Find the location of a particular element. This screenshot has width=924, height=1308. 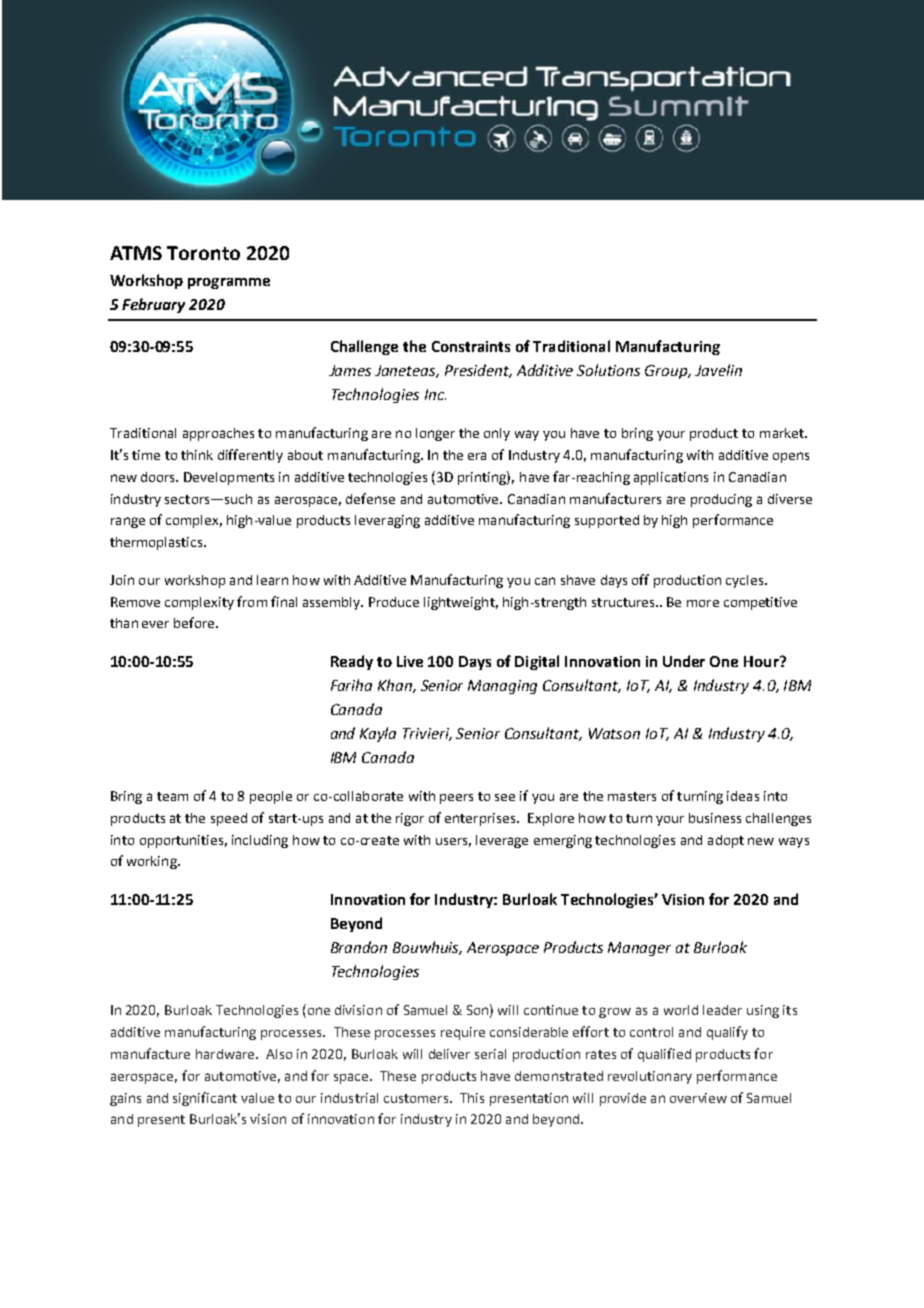

producing is located at coordinates (721, 500).
